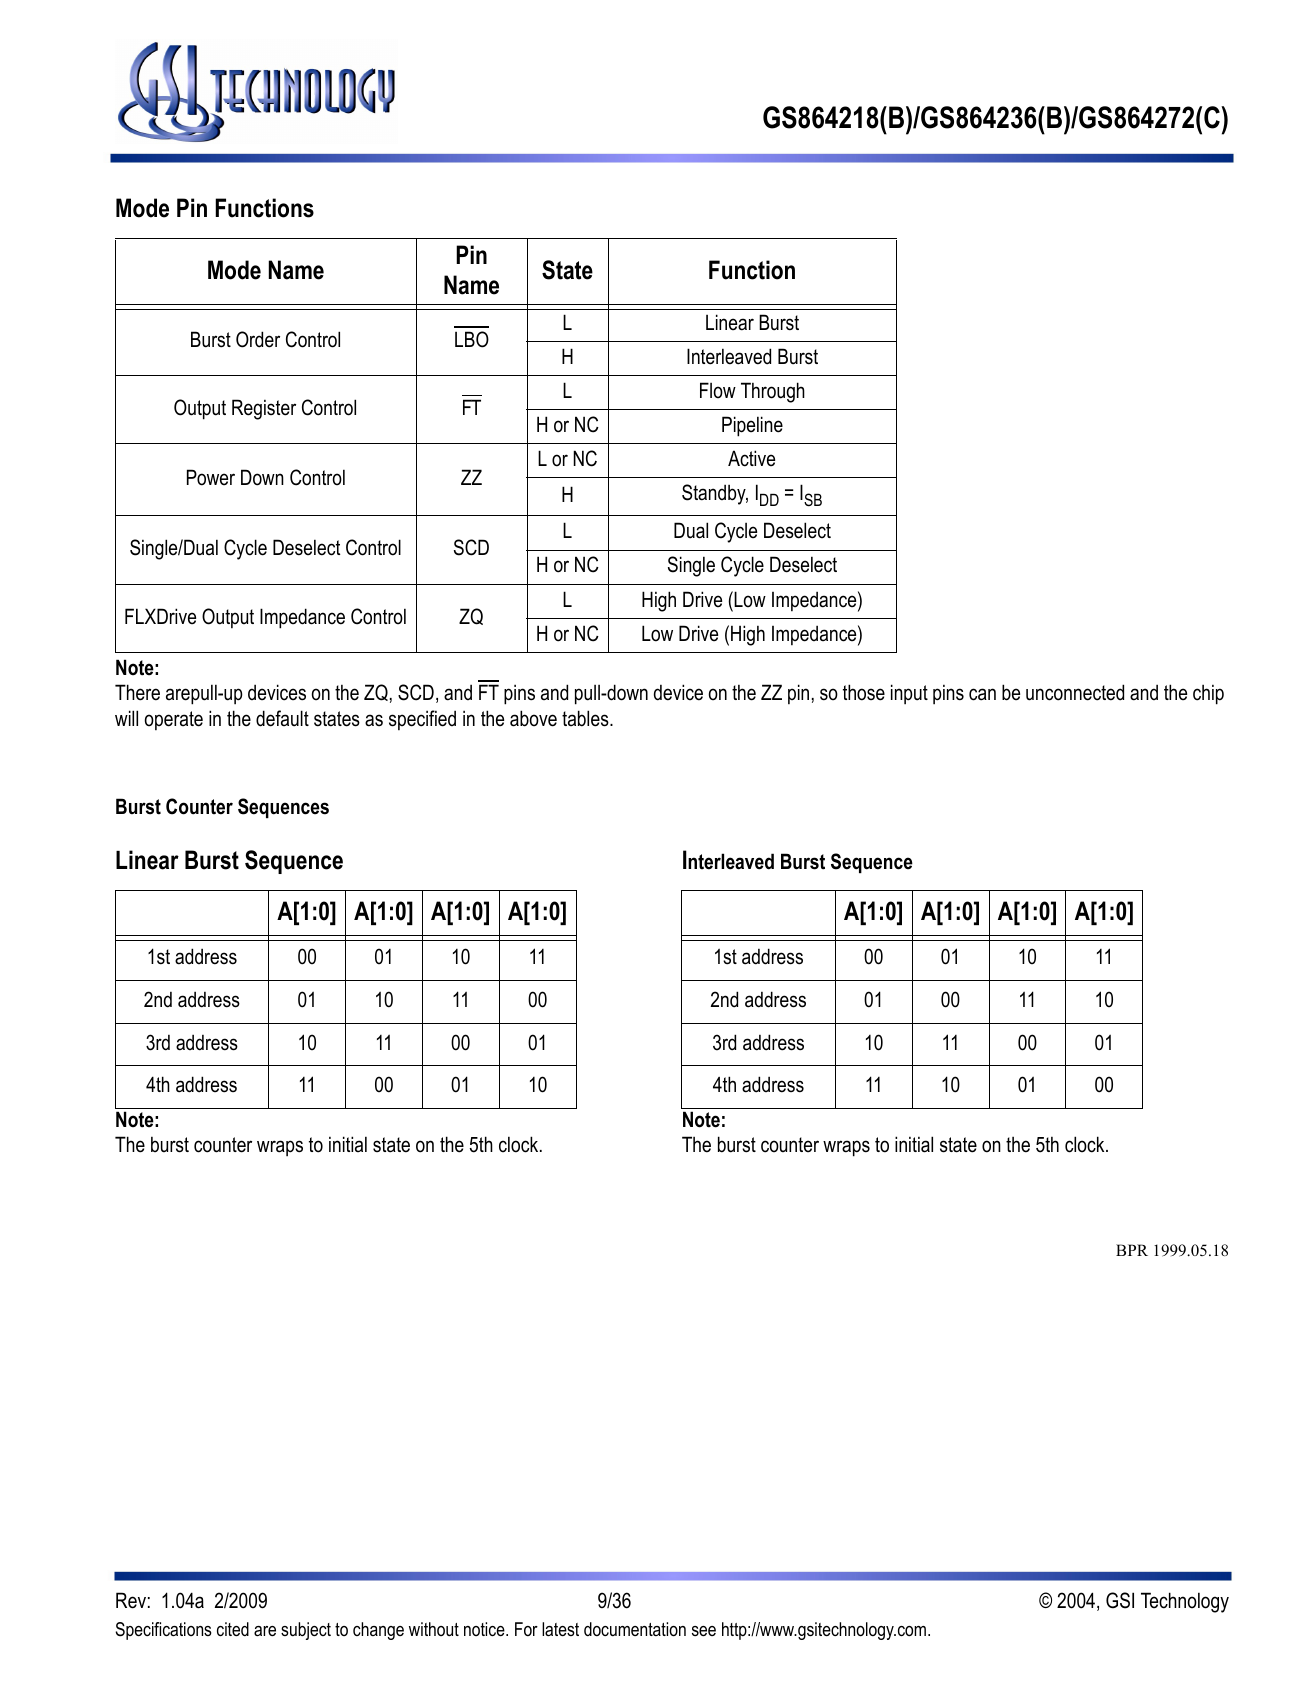 The height and width of the screenshot is (1690, 1306). I want to click on unconnected, so click(1075, 692).
